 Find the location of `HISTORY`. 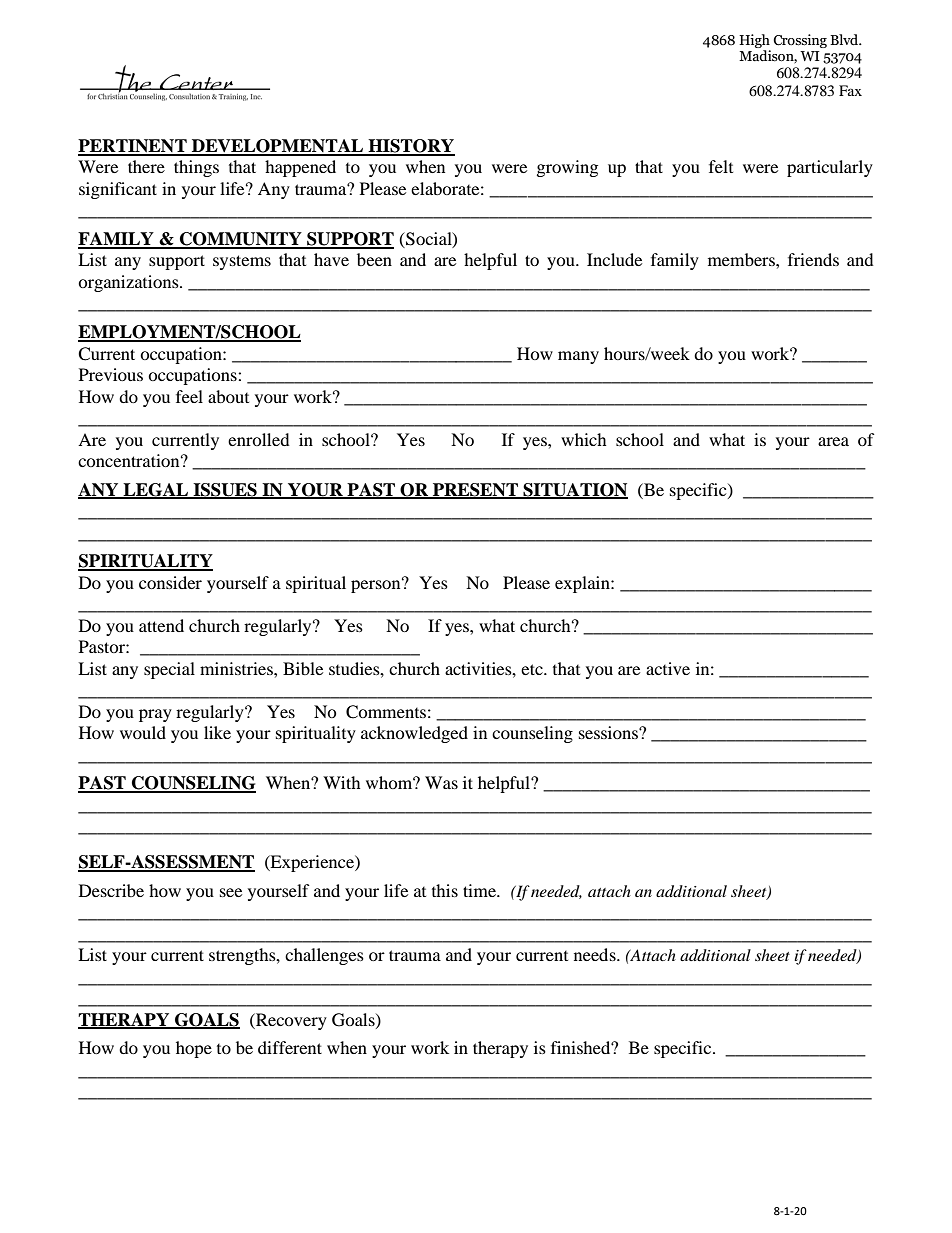

HISTORY is located at coordinates (410, 147).
